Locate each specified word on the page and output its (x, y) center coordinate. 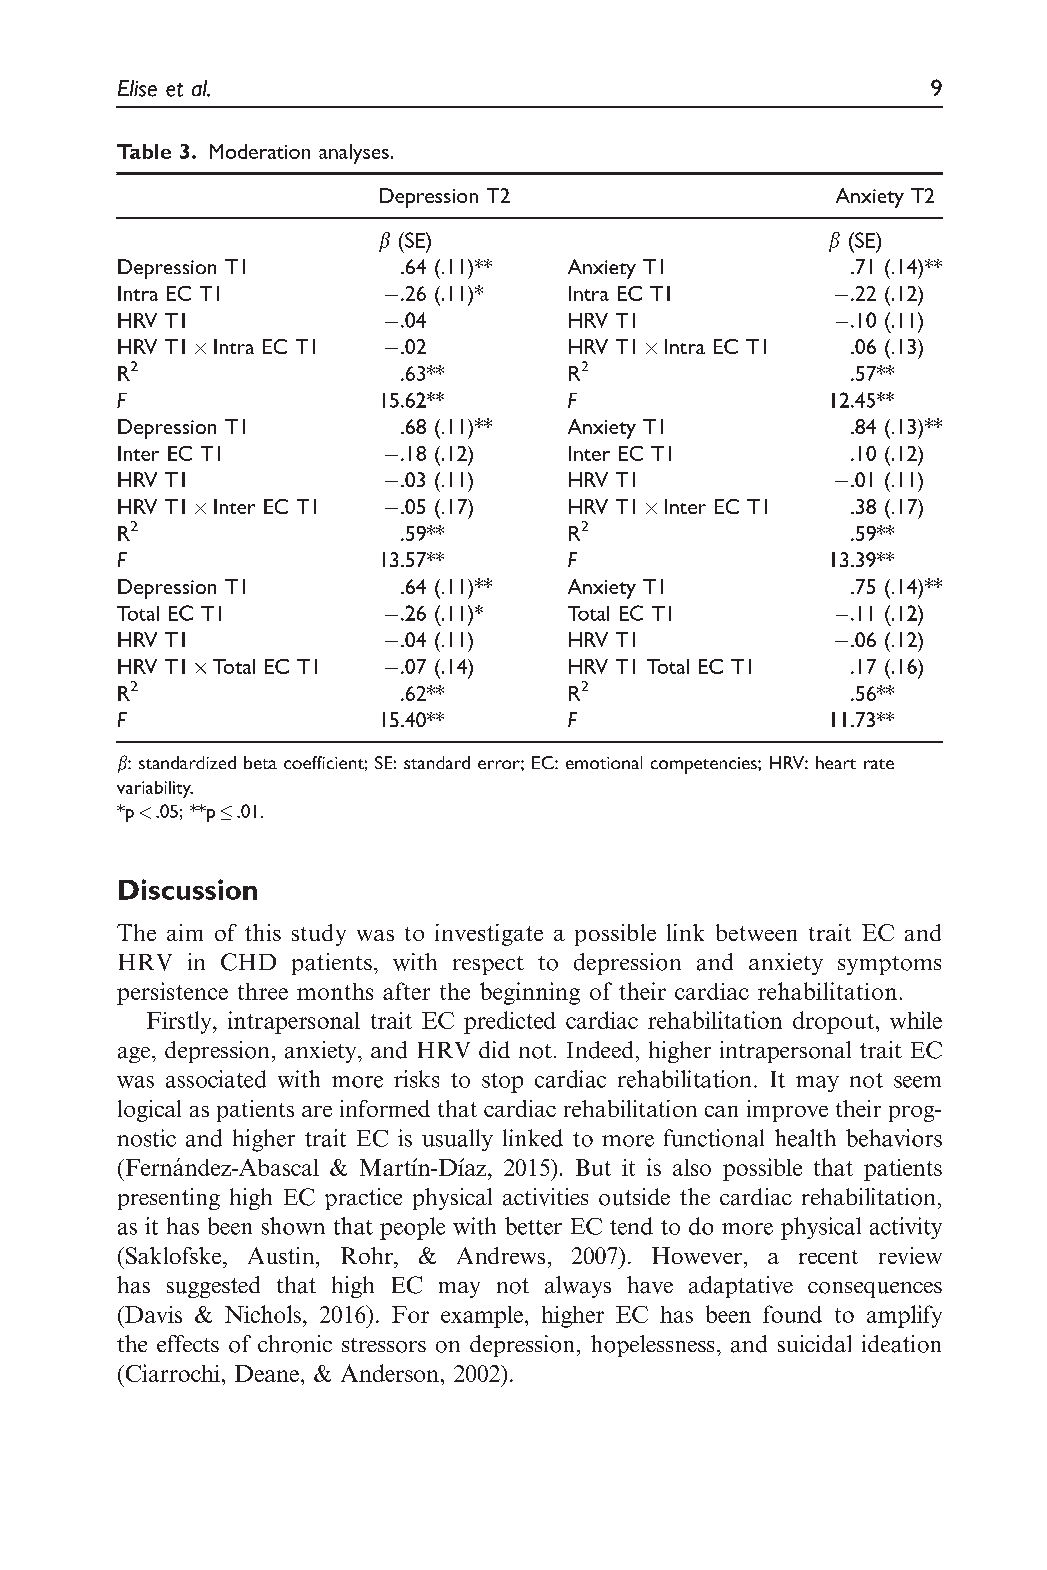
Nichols (263, 1314)
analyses (354, 154)
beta (260, 762)
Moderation (260, 151)
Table (144, 151)
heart (836, 762)
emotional (604, 762)
